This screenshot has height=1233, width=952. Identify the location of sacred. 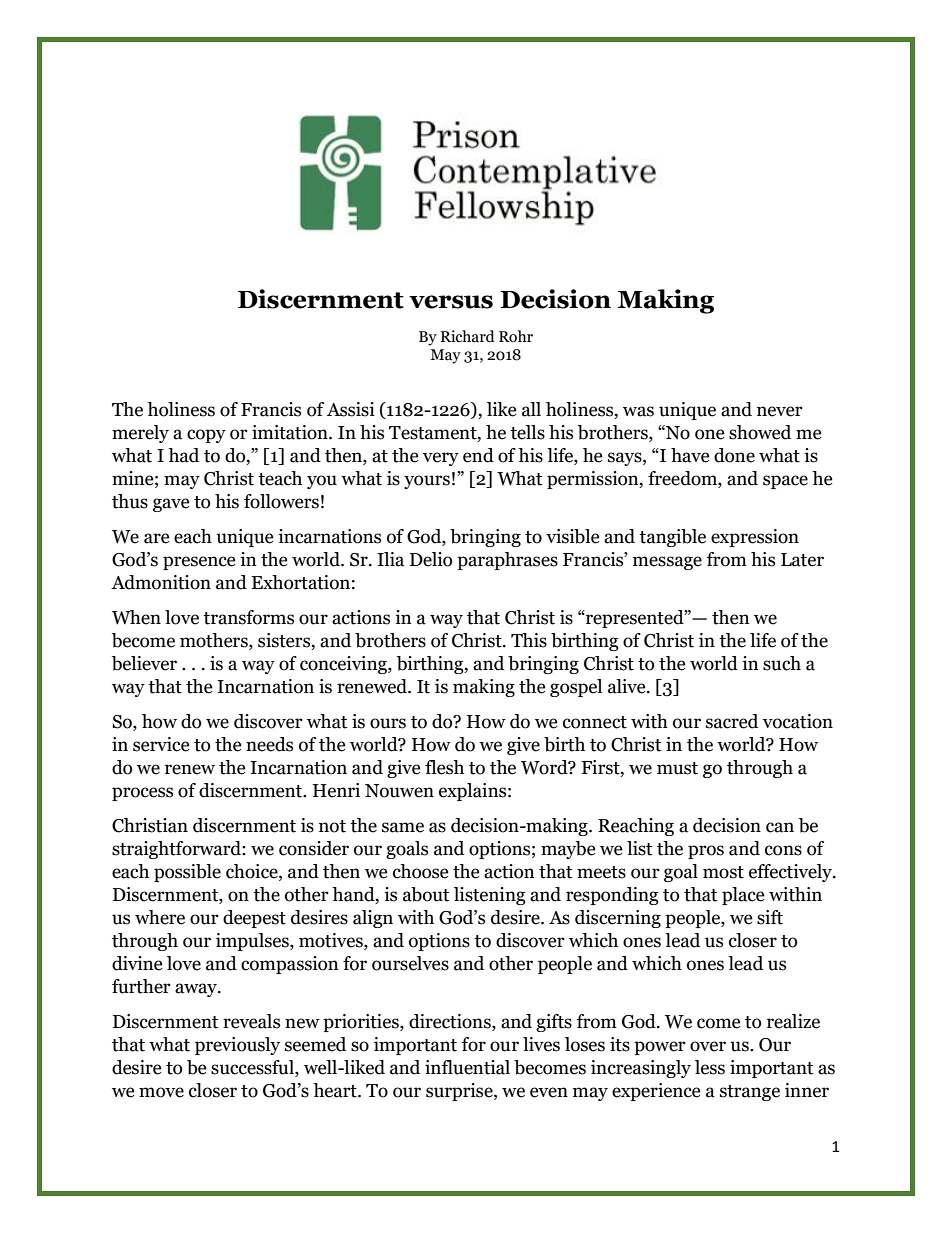
(732, 721).
